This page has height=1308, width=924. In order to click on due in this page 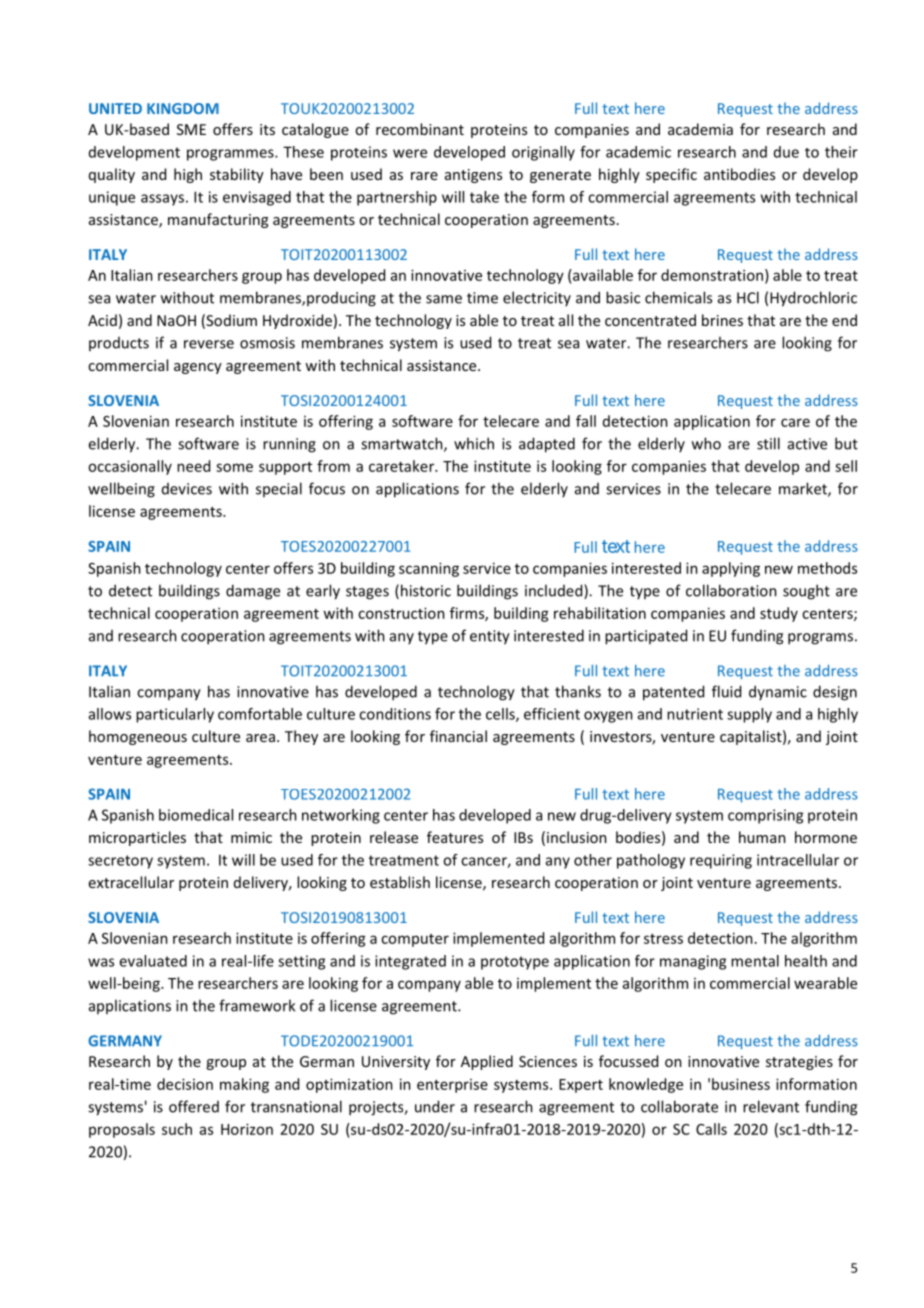, I will do `click(786, 152)`.
